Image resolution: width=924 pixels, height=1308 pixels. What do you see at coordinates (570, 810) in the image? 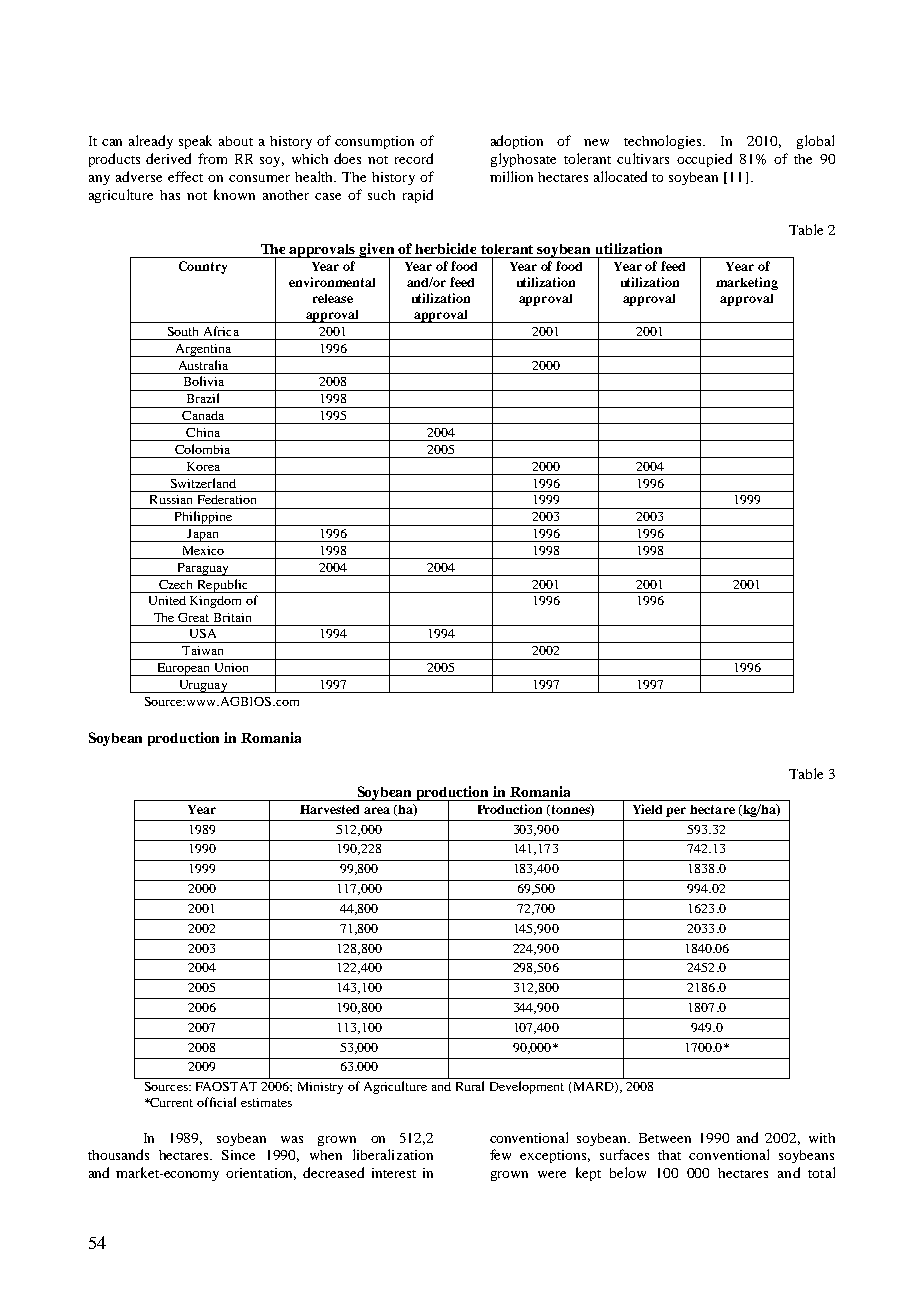
I see `tonnes` at bounding box center [570, 810].
